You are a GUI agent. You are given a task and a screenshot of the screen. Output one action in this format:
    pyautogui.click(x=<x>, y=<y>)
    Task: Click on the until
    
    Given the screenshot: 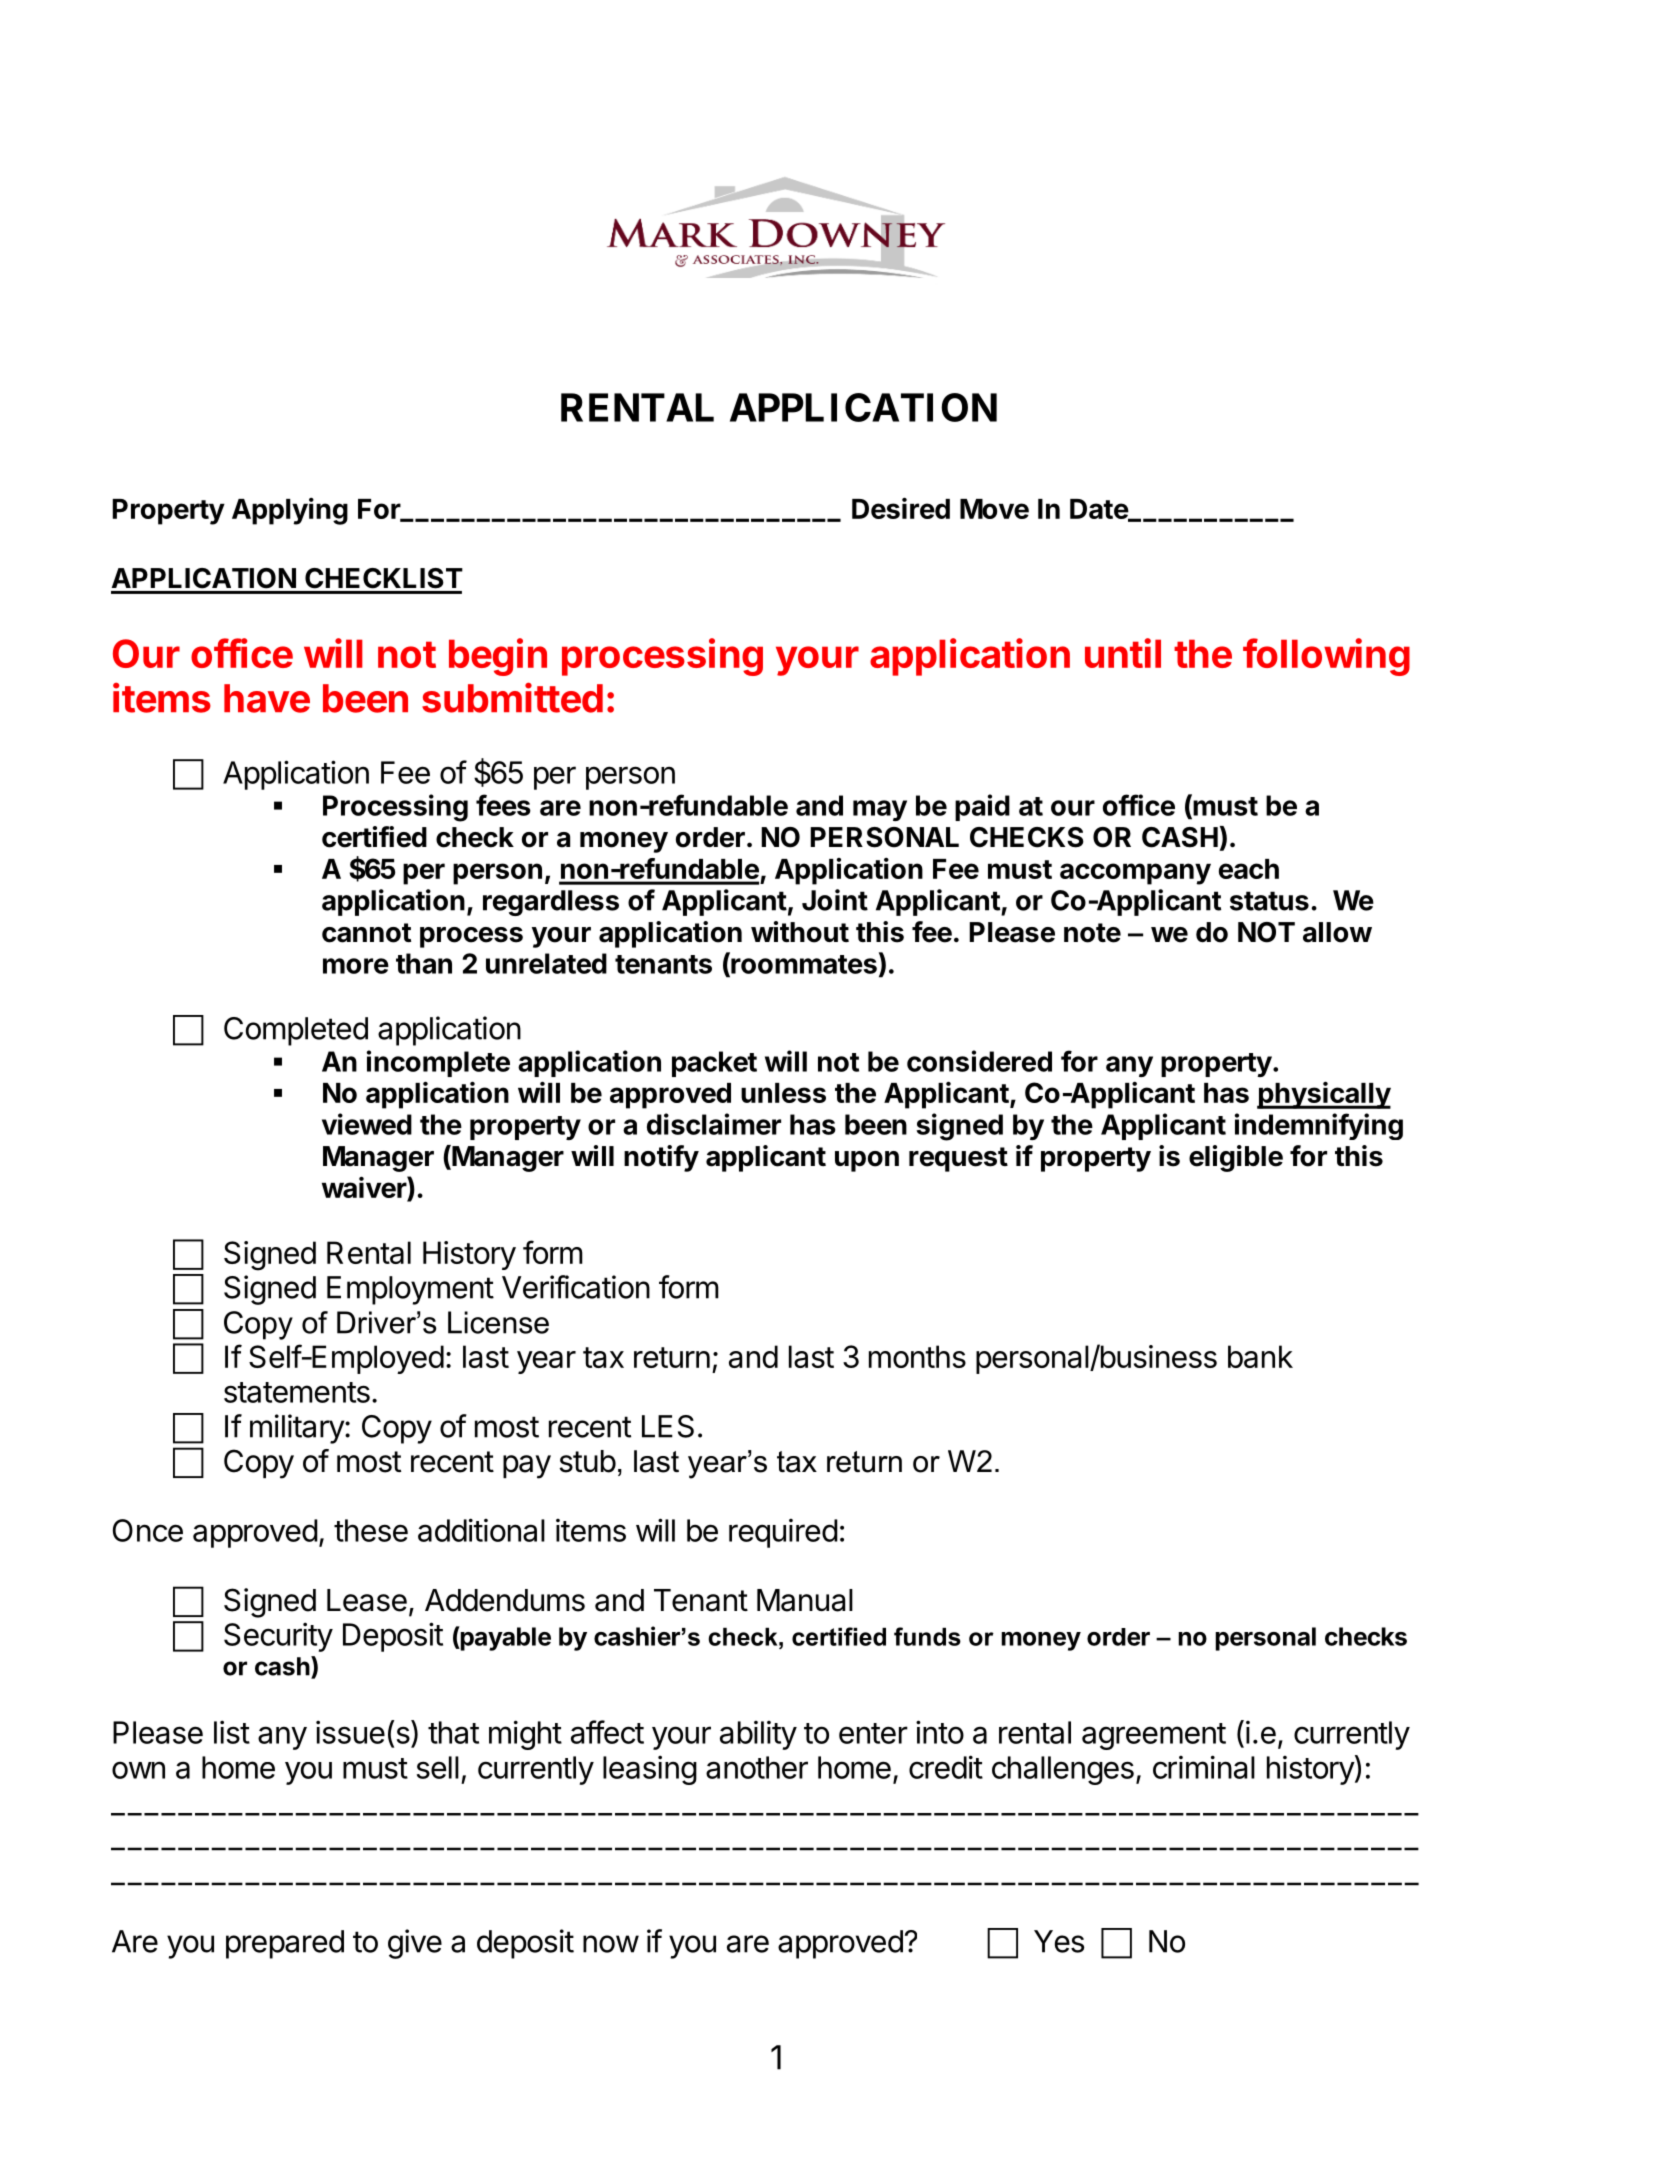 What is the action you would take?
    pyautogui.click(x=1123, y=653)
